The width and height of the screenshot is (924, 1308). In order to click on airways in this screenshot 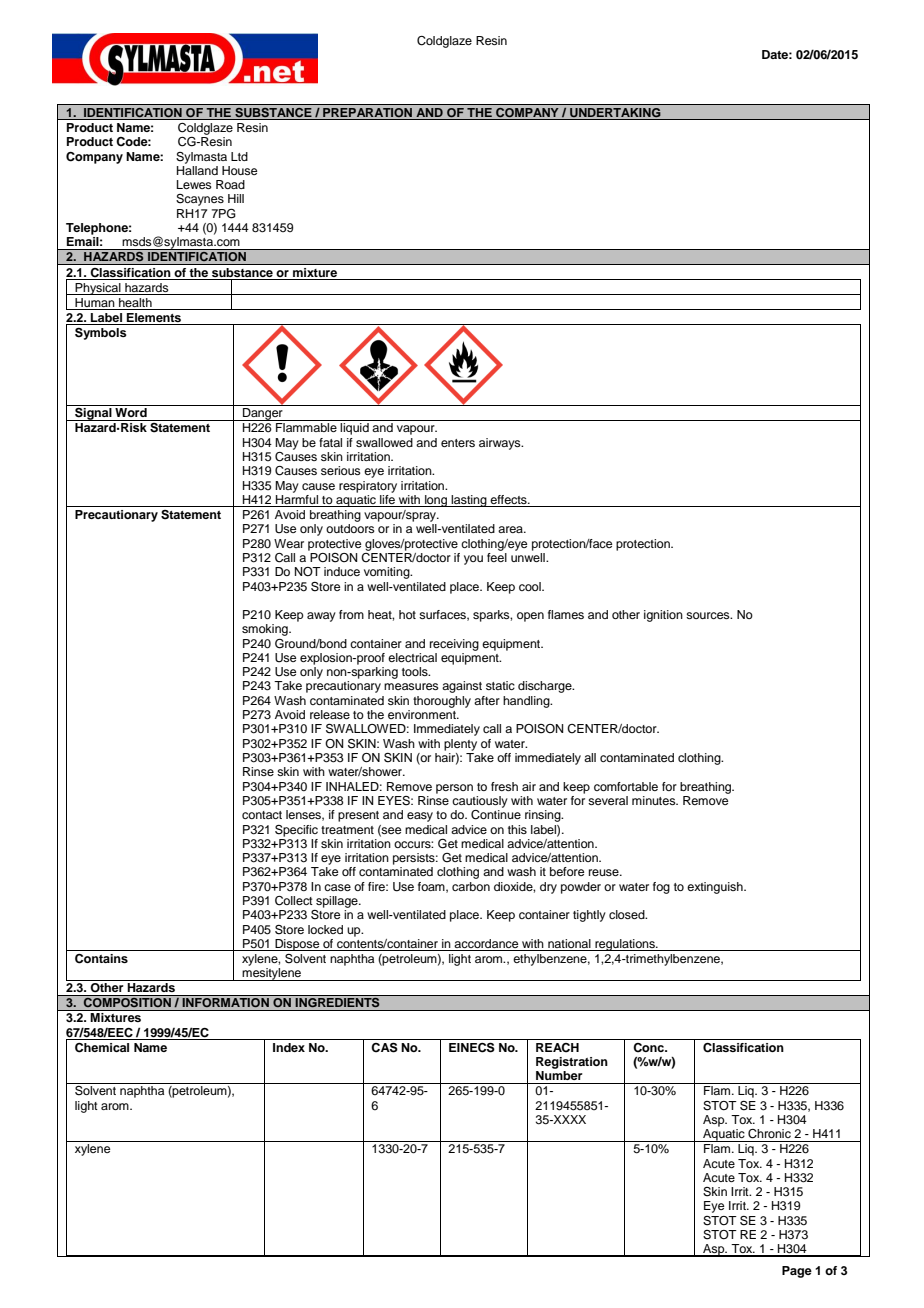, I will do `click(501, 444)`.
